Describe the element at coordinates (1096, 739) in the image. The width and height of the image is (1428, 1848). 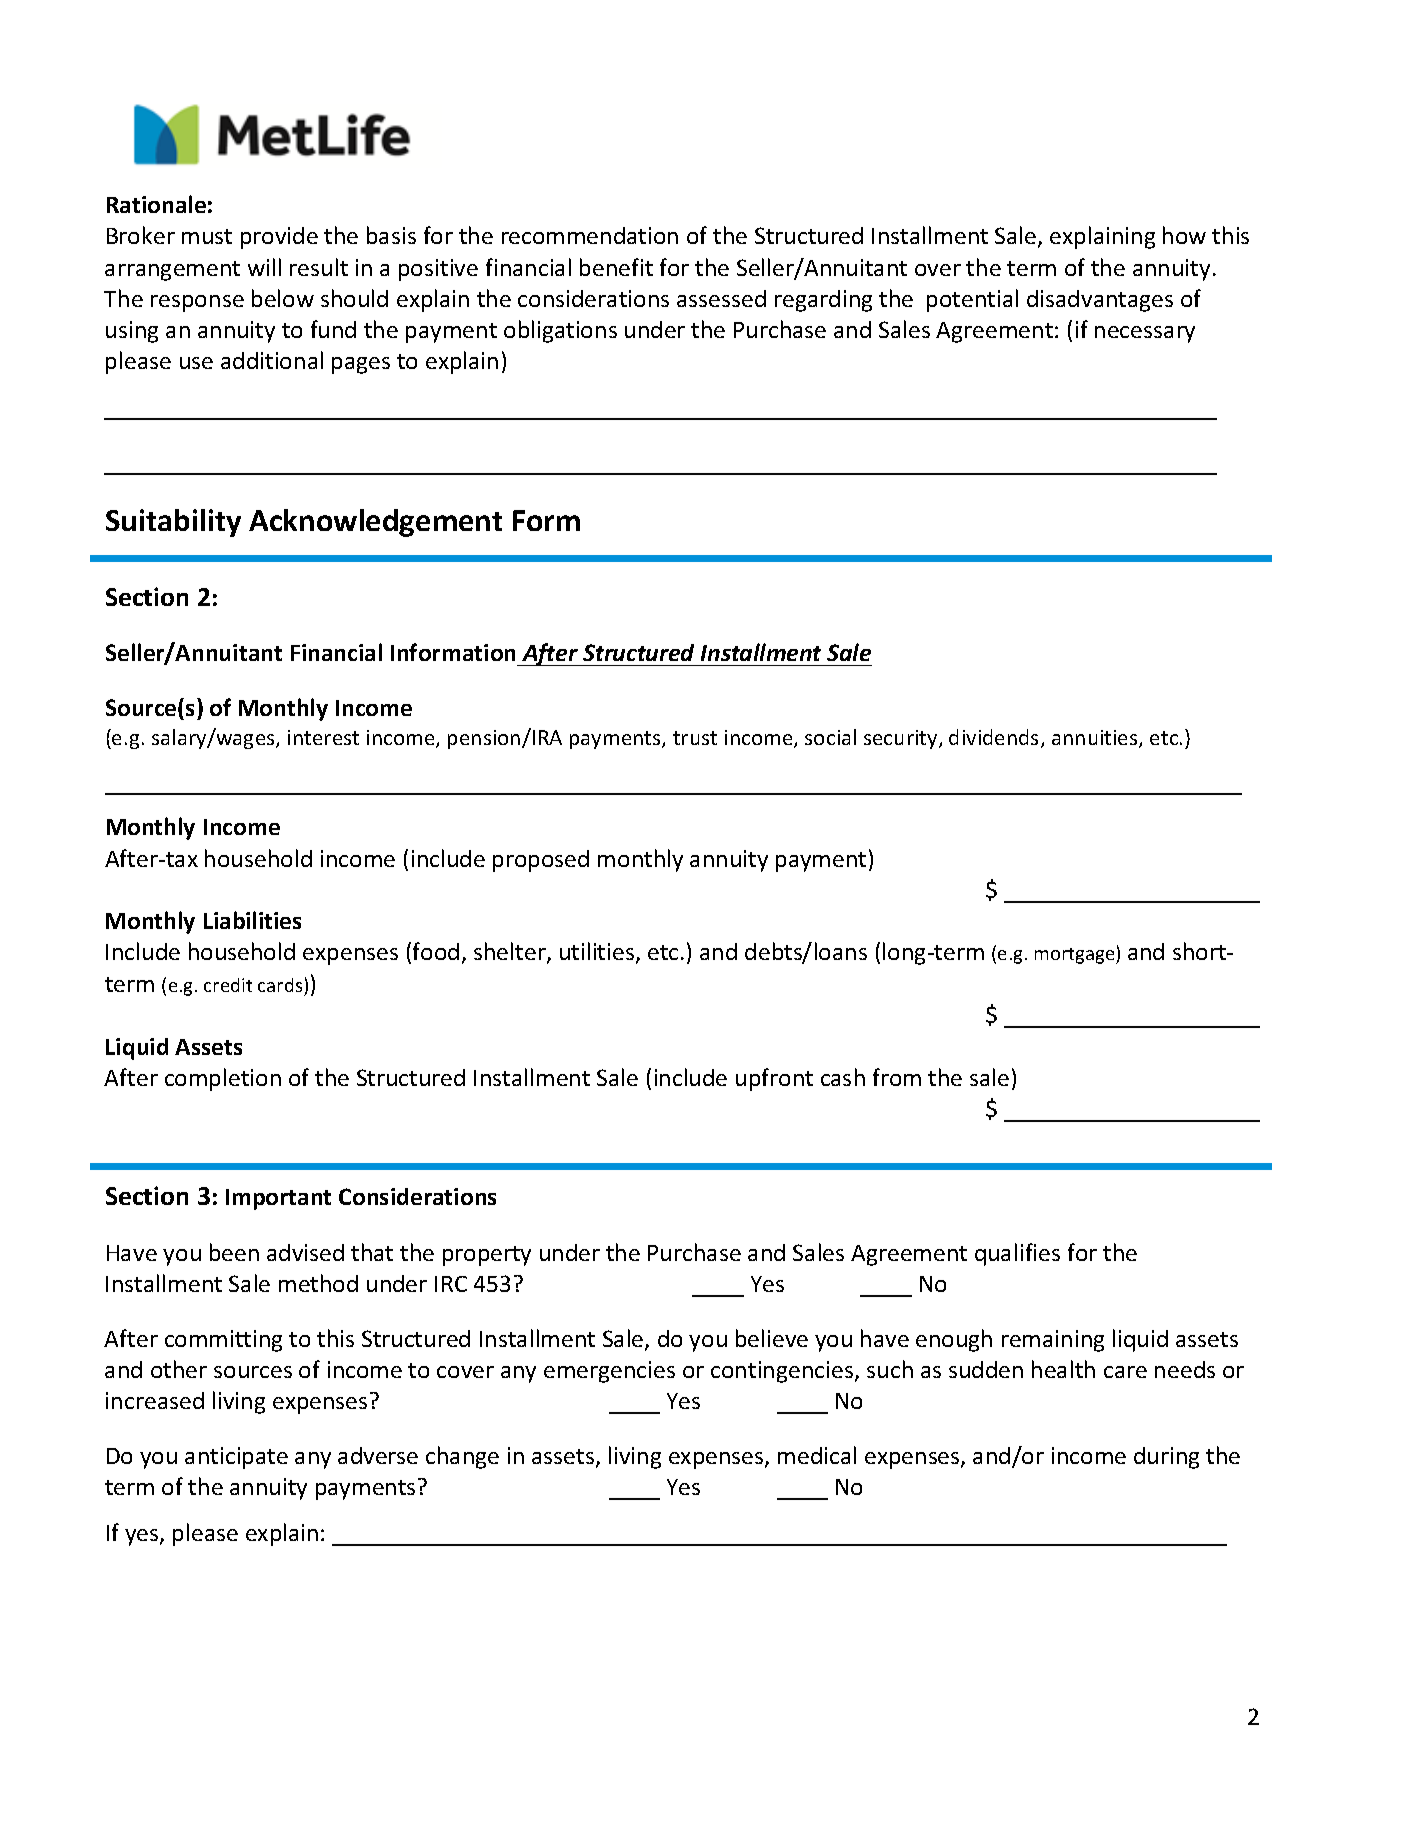
I see `annuities` at that location.
